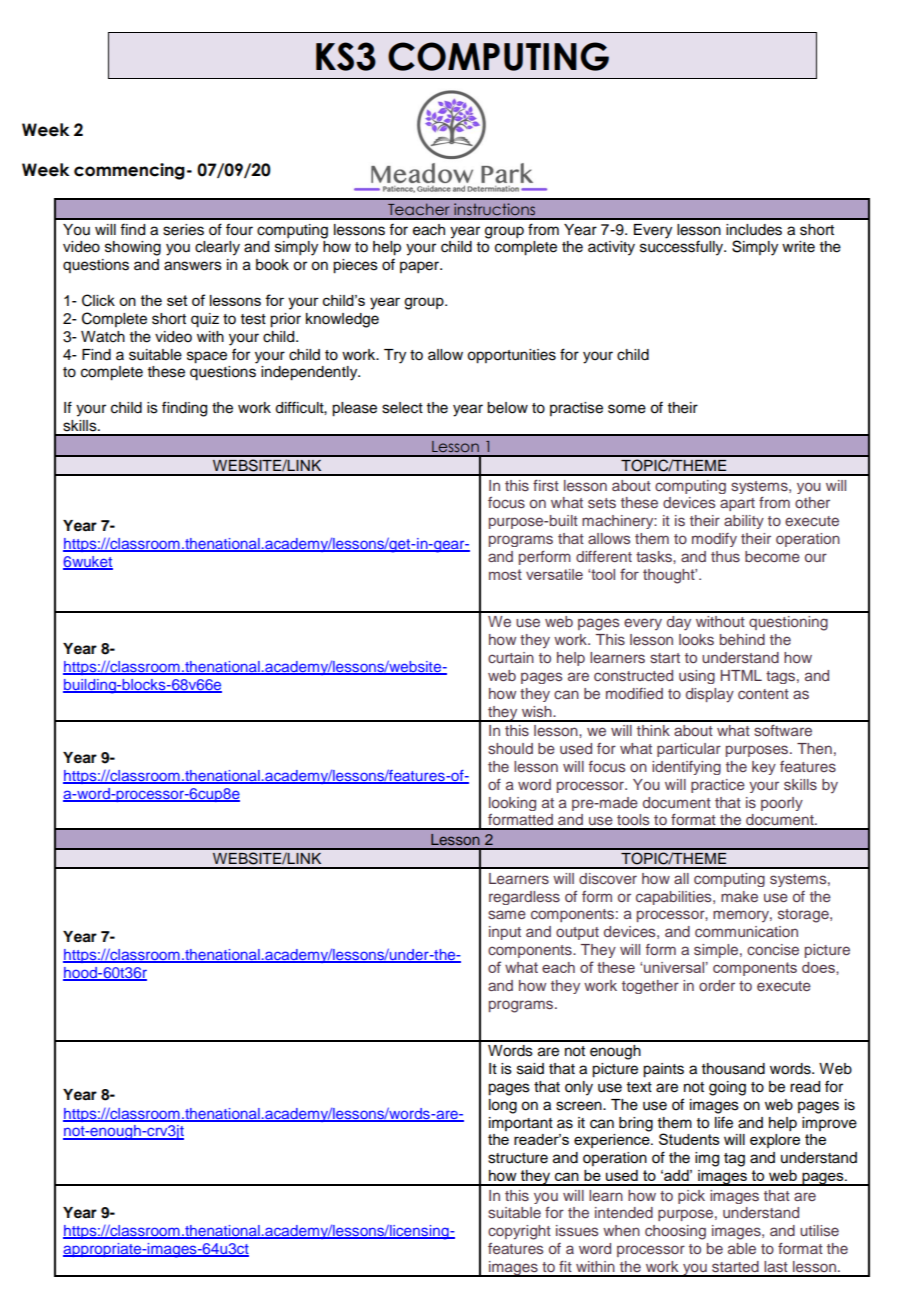 Image resolution: width=924 pixels, height=1308 pixels. Describe the element at coordinates (507, 914) in the screenshot. I see `same` at that location.
